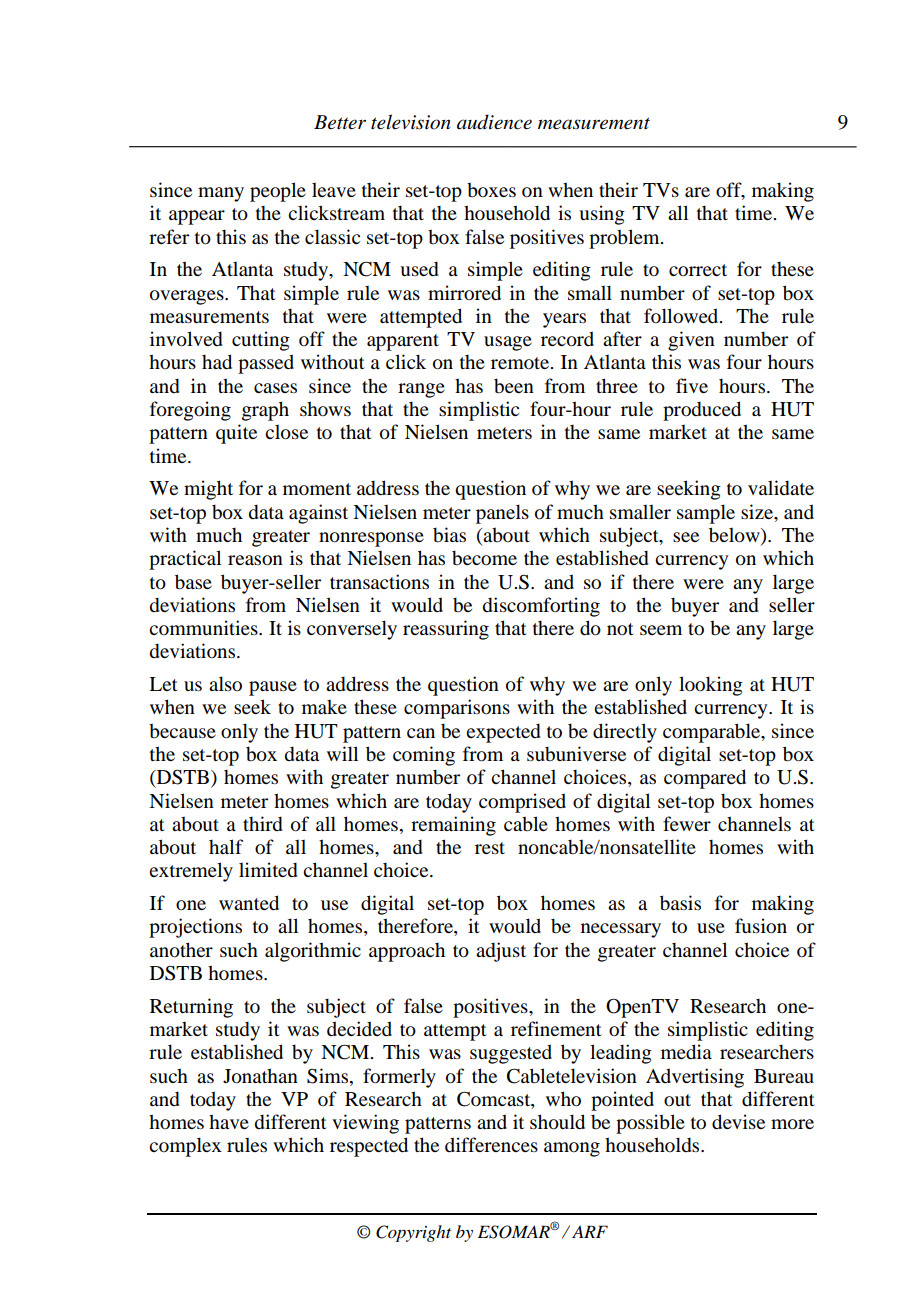  What do you see at coordinates (501, 952) in the screenshot?
I see `adjust` at bounding box center [501, 952].
